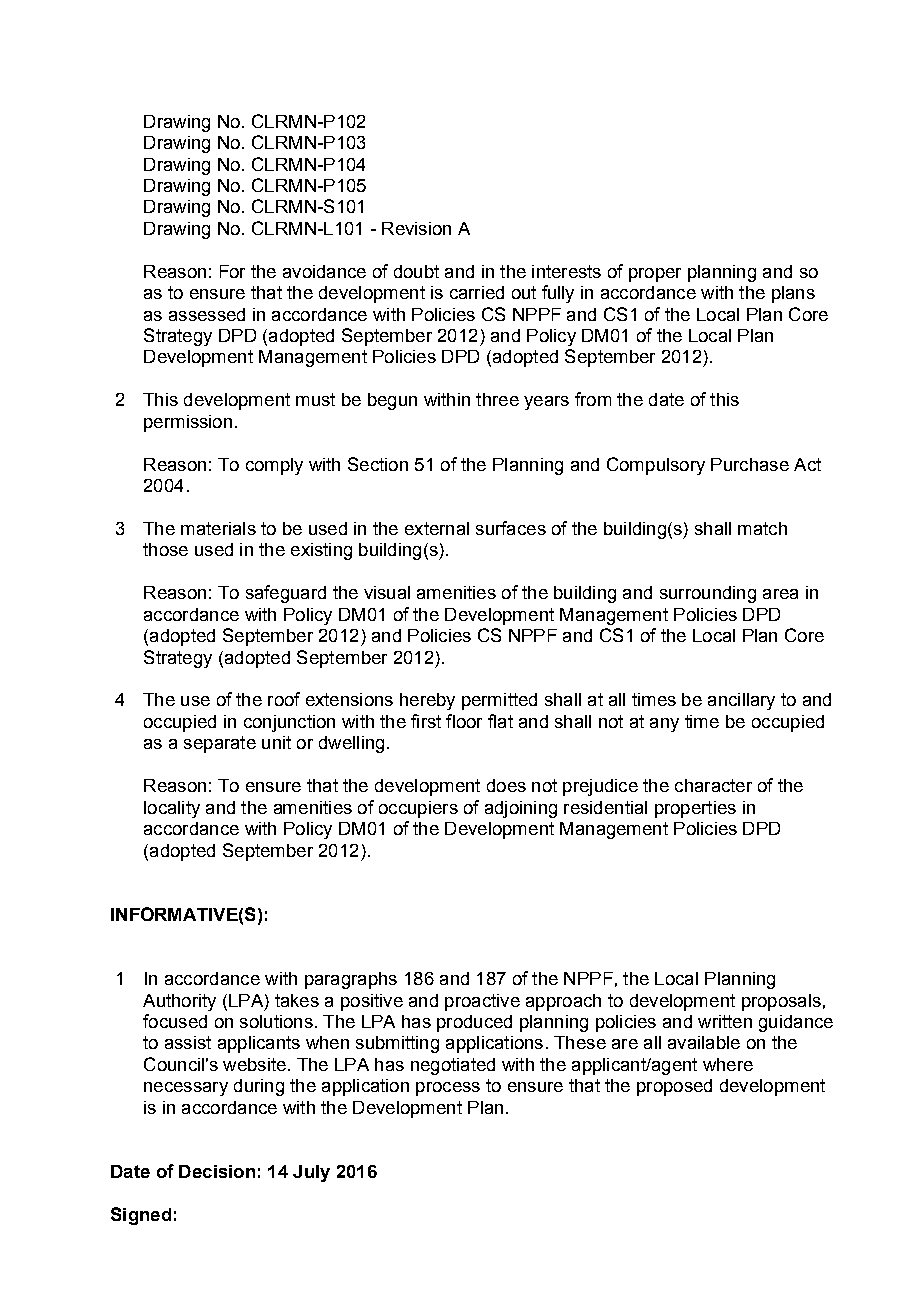 Image resolution: width=924 pixels, height=1308 pixels. Describe the element at coordinates (566, 271) in the page. I see `interests` at that location.
